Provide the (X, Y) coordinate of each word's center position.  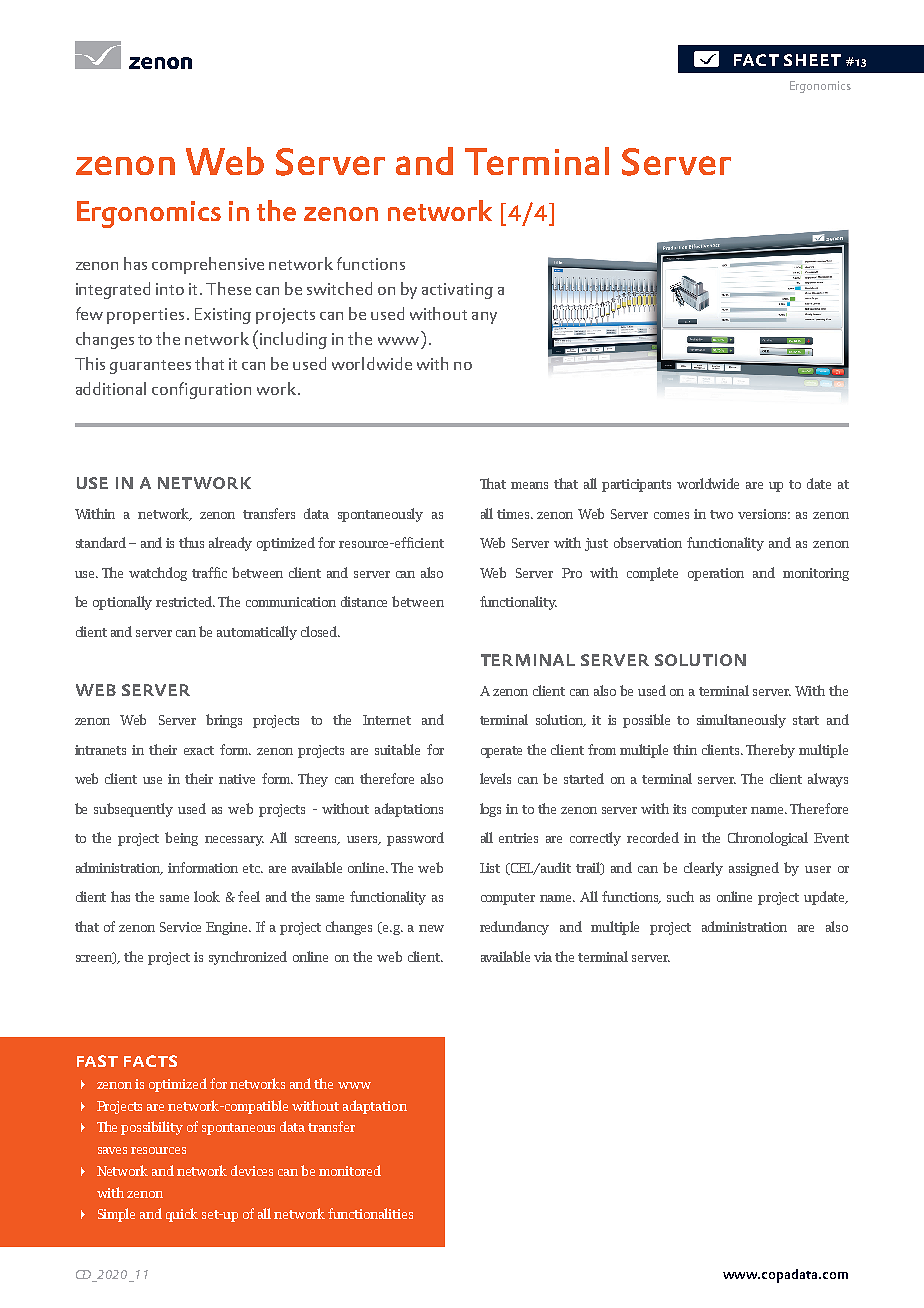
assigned (754, 869)
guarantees (150, 367)
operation (716, 574)
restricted (185, 601)
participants (636, 485)
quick (182, 1215)
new (431, 928)
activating (457, 291)
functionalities (370, 1213)
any (484, 318)
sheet (812, 60)
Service (180, 927)
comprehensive (208, 265)
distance (364, 601)
